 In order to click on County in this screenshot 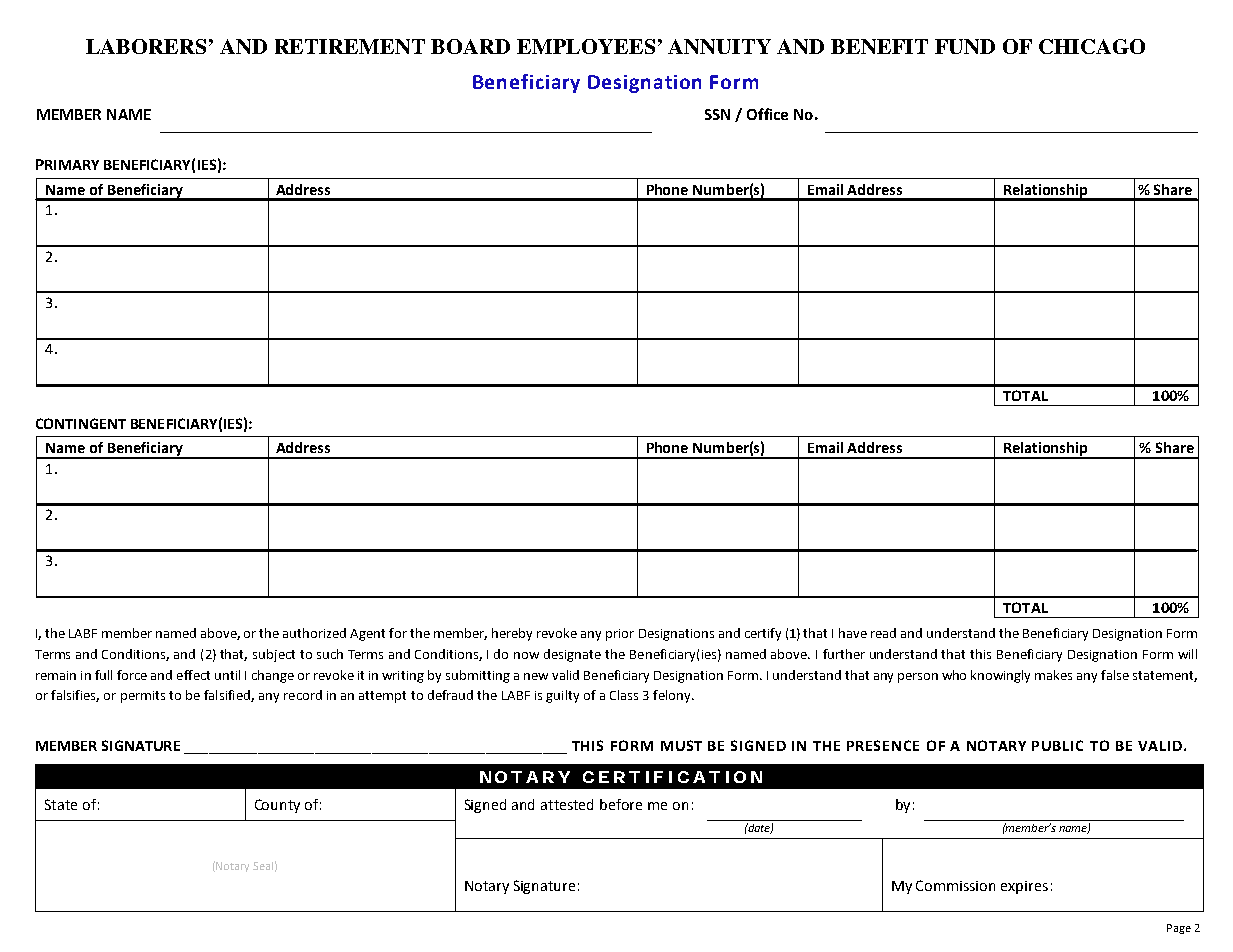, I will do `click(277, 806)`.
